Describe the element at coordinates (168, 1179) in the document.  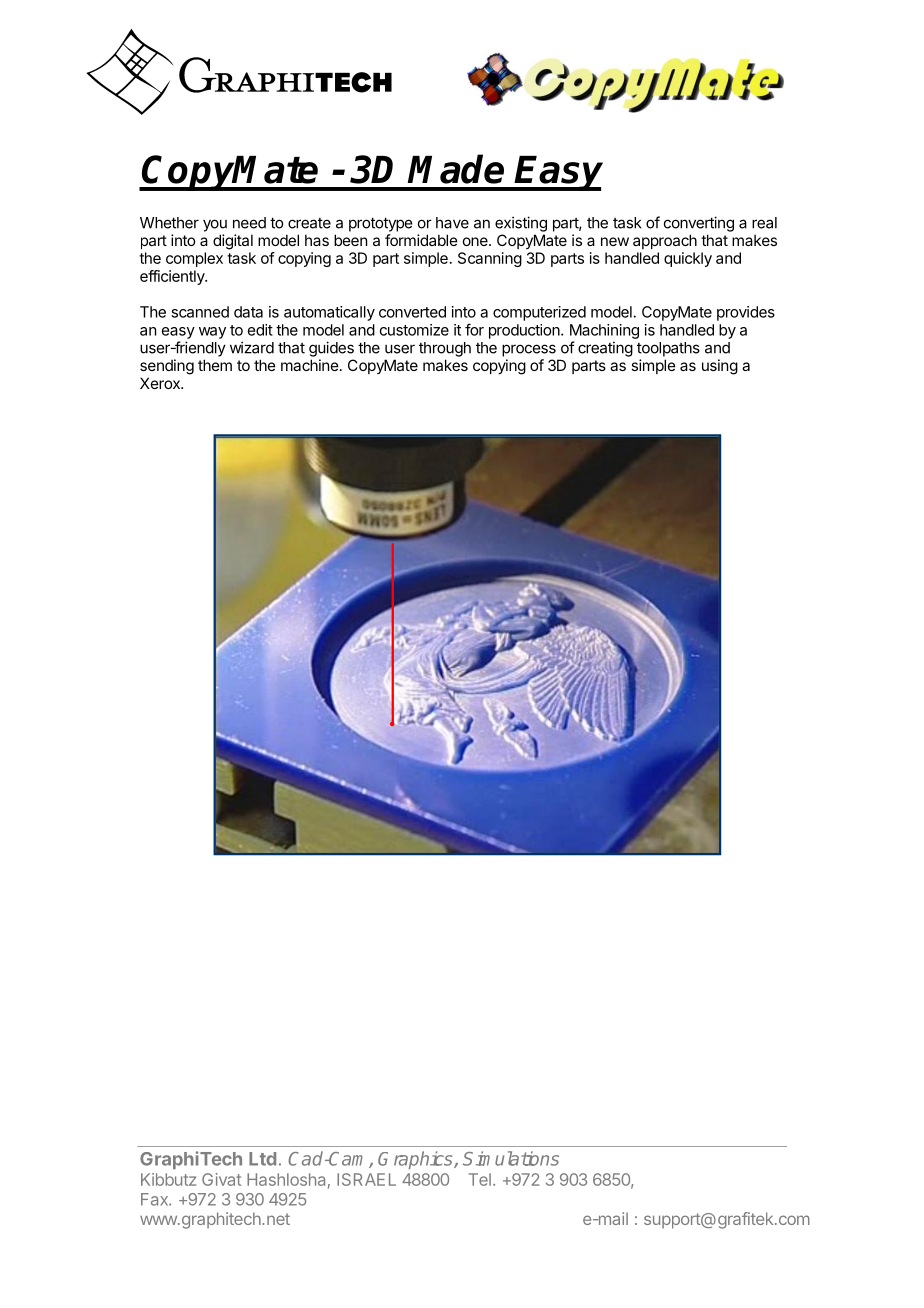
I see `Kibbutz` at that location.
